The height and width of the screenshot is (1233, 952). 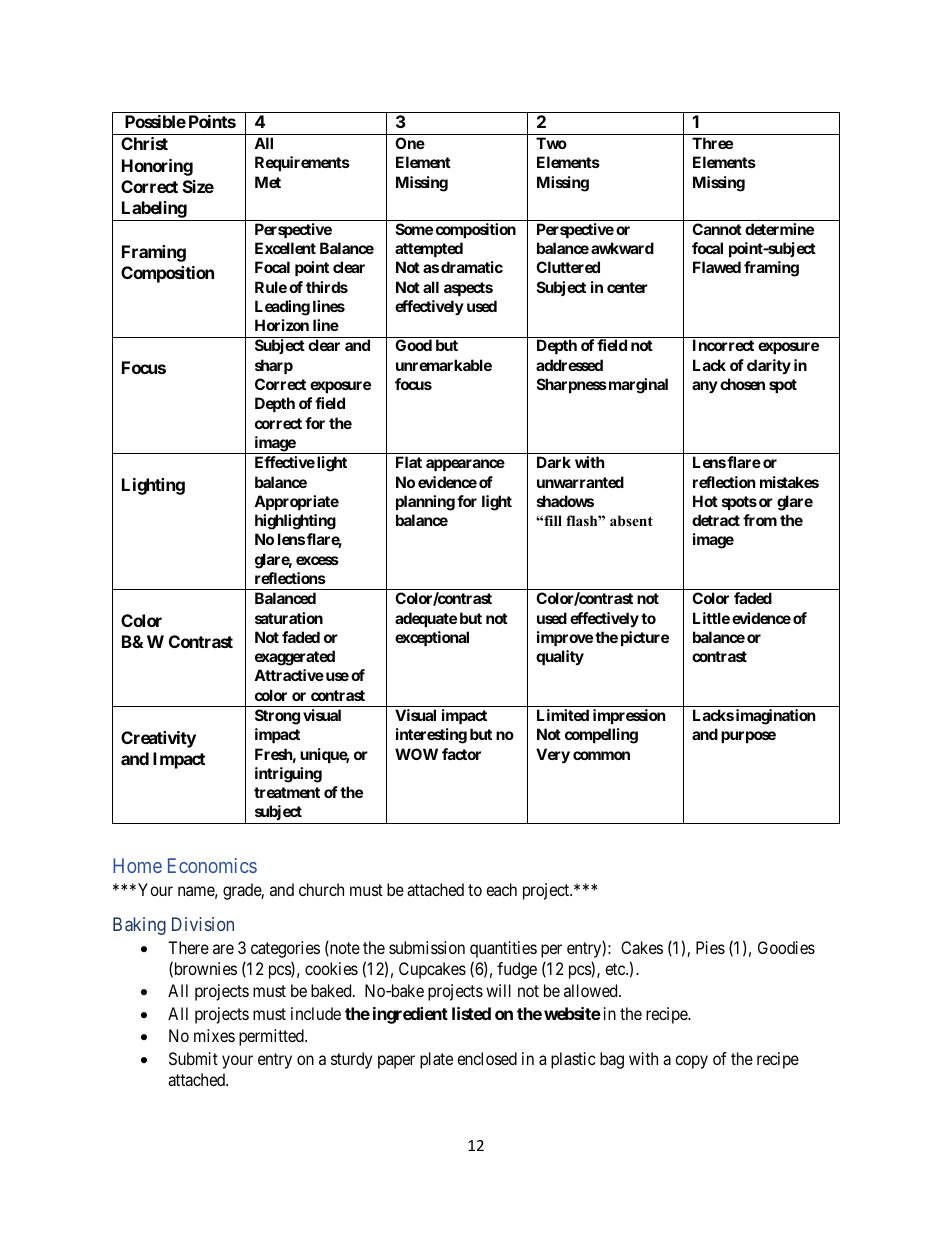 I want to click on mixes, so click(x=214, y=1035).
